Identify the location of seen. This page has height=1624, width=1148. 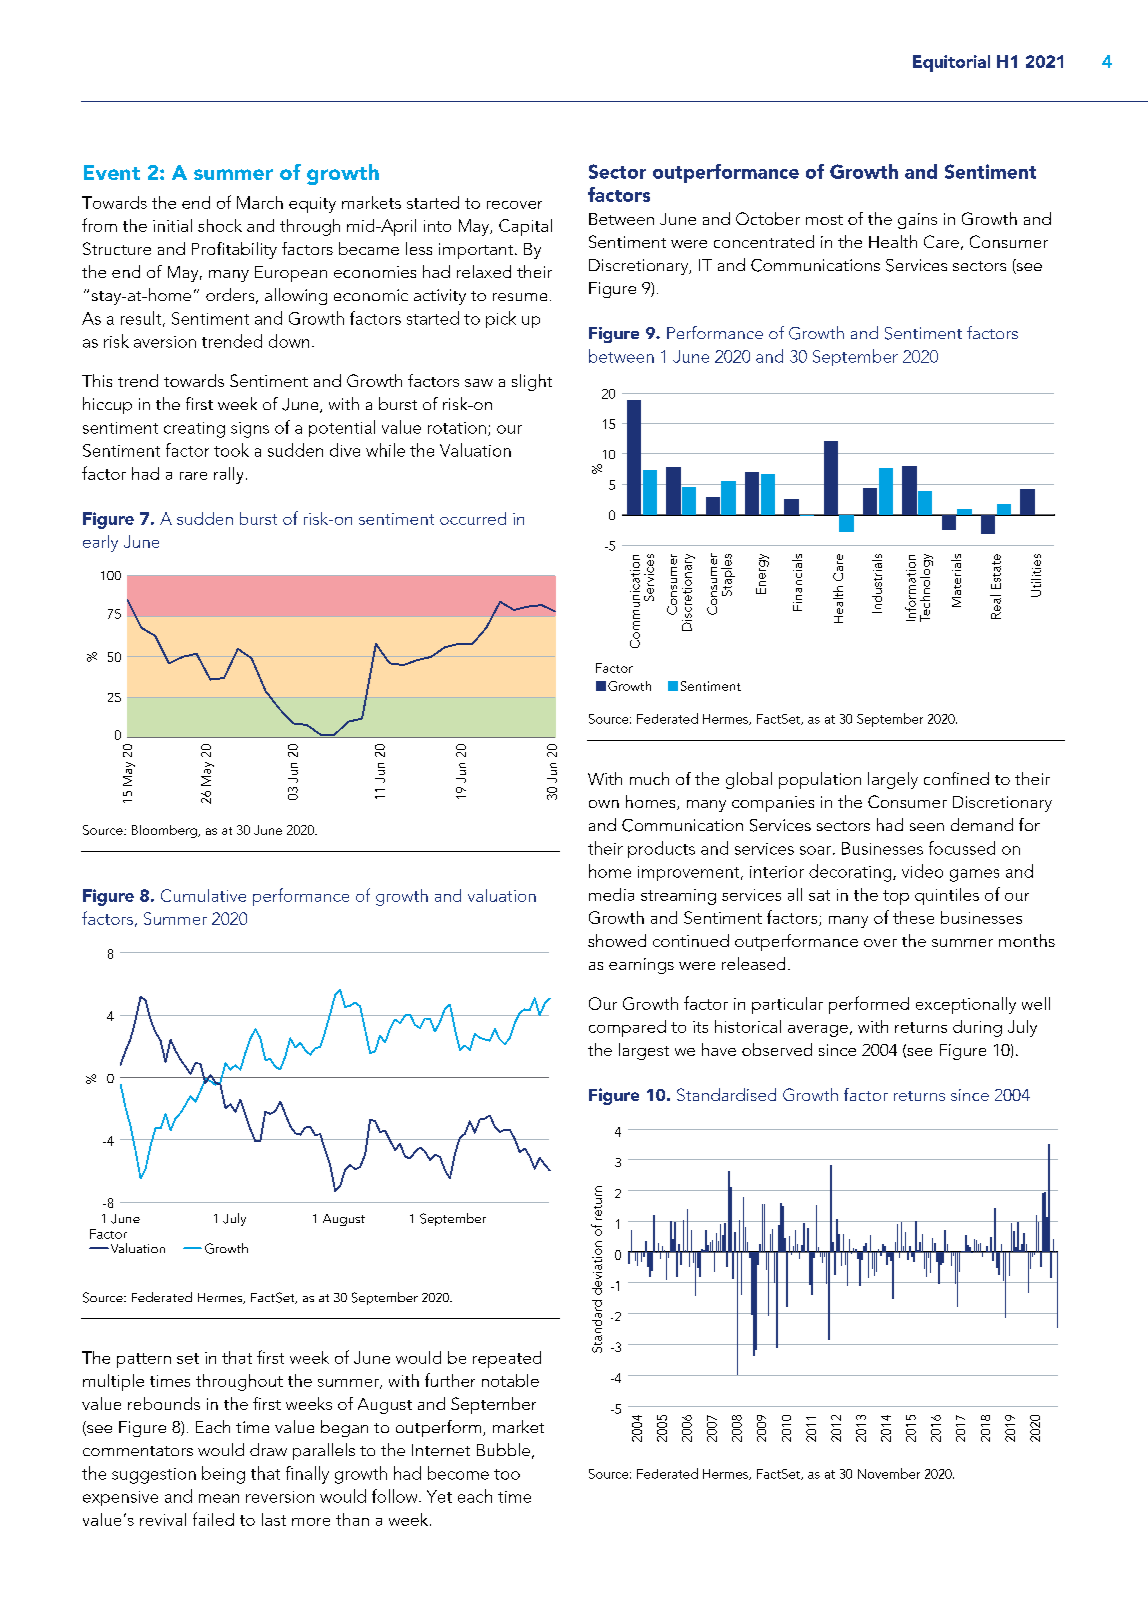
(927, 827).
